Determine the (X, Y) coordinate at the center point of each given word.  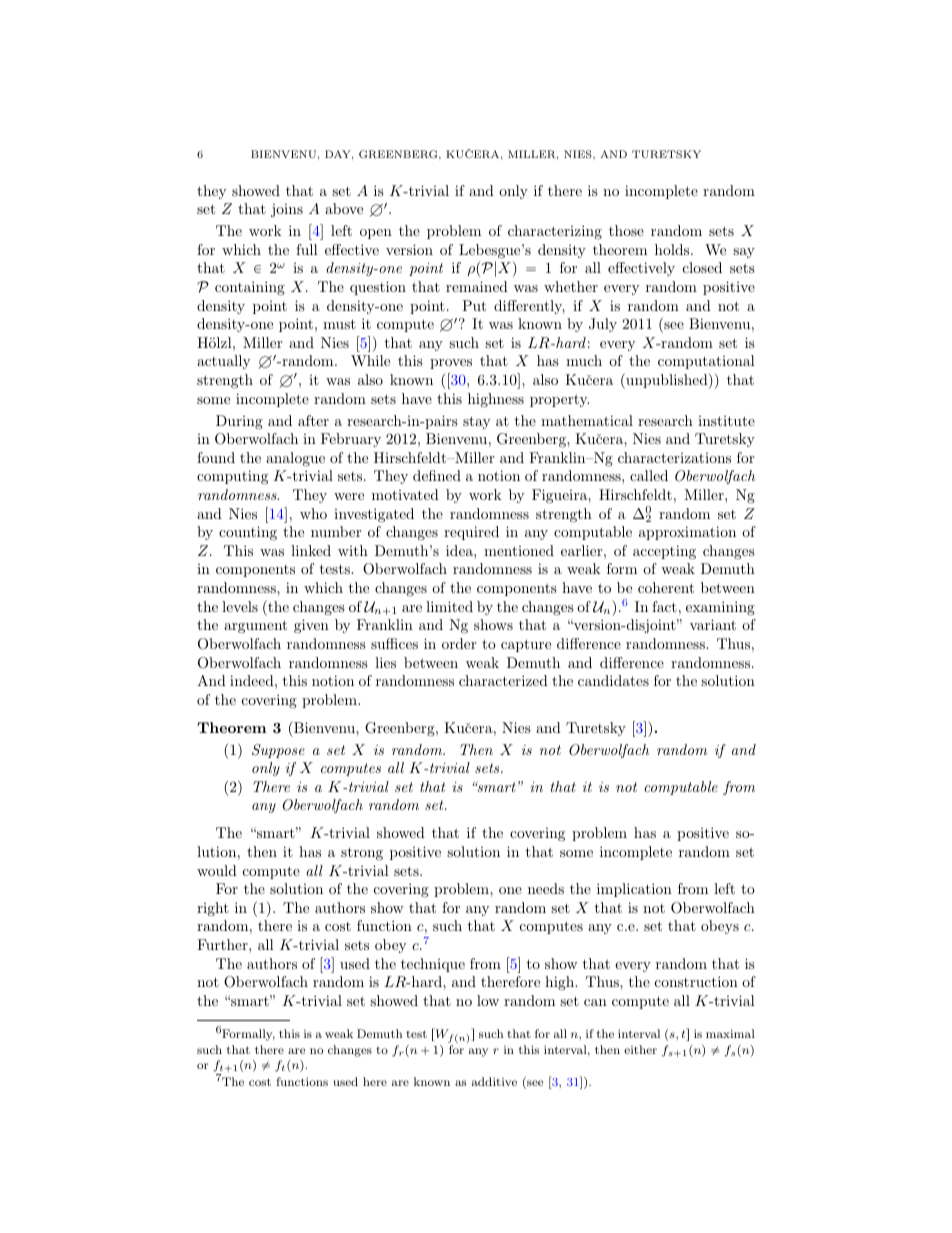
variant (713, 624)
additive (494, 1081)
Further (223, 944)
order (459, 643)
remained (477, 286)
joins (287, 210)
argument (255, 626)
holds (672, 249)
